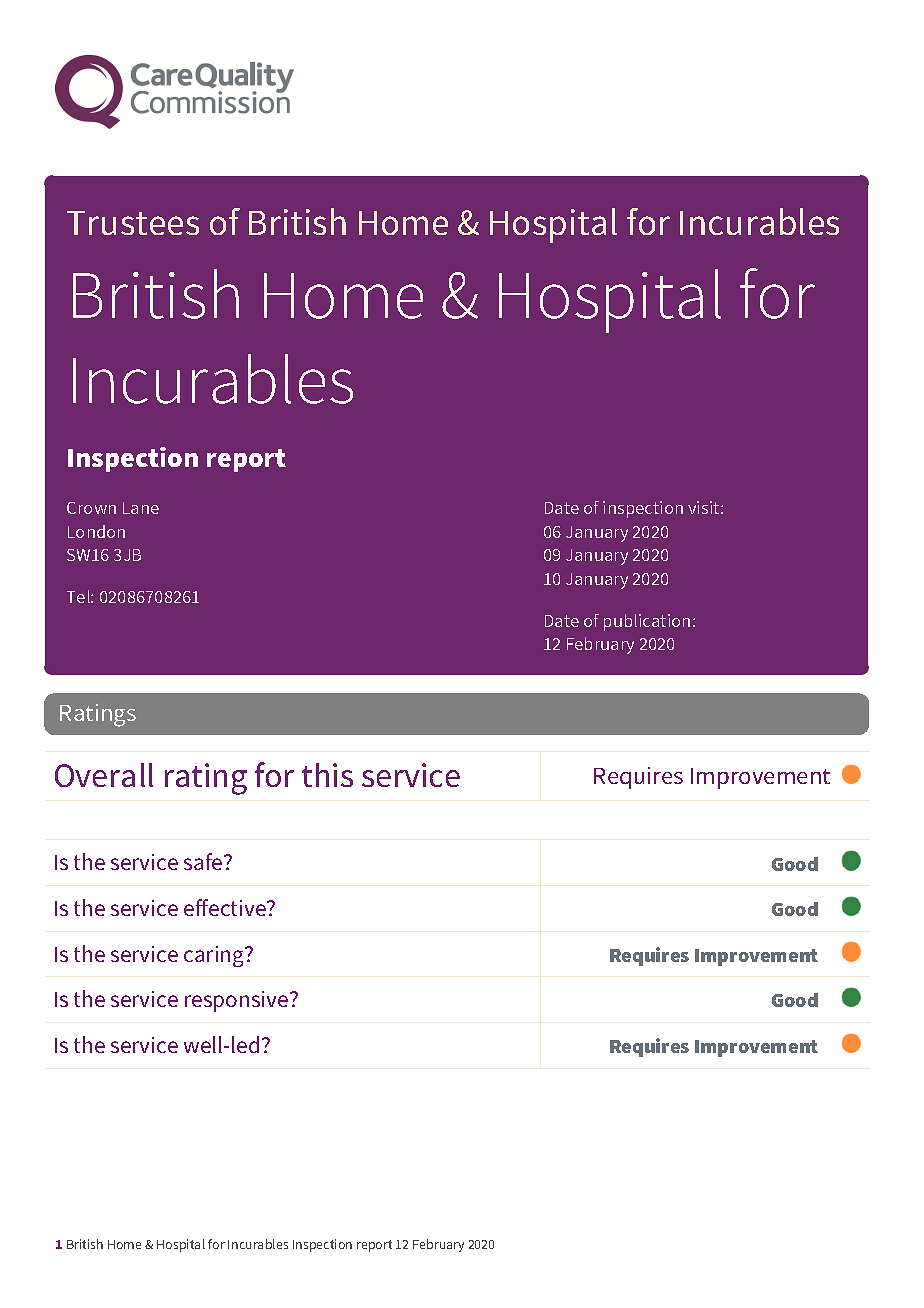 This screenshot has height=1308, width=924. I want to click on publication, so click(647, 622).
